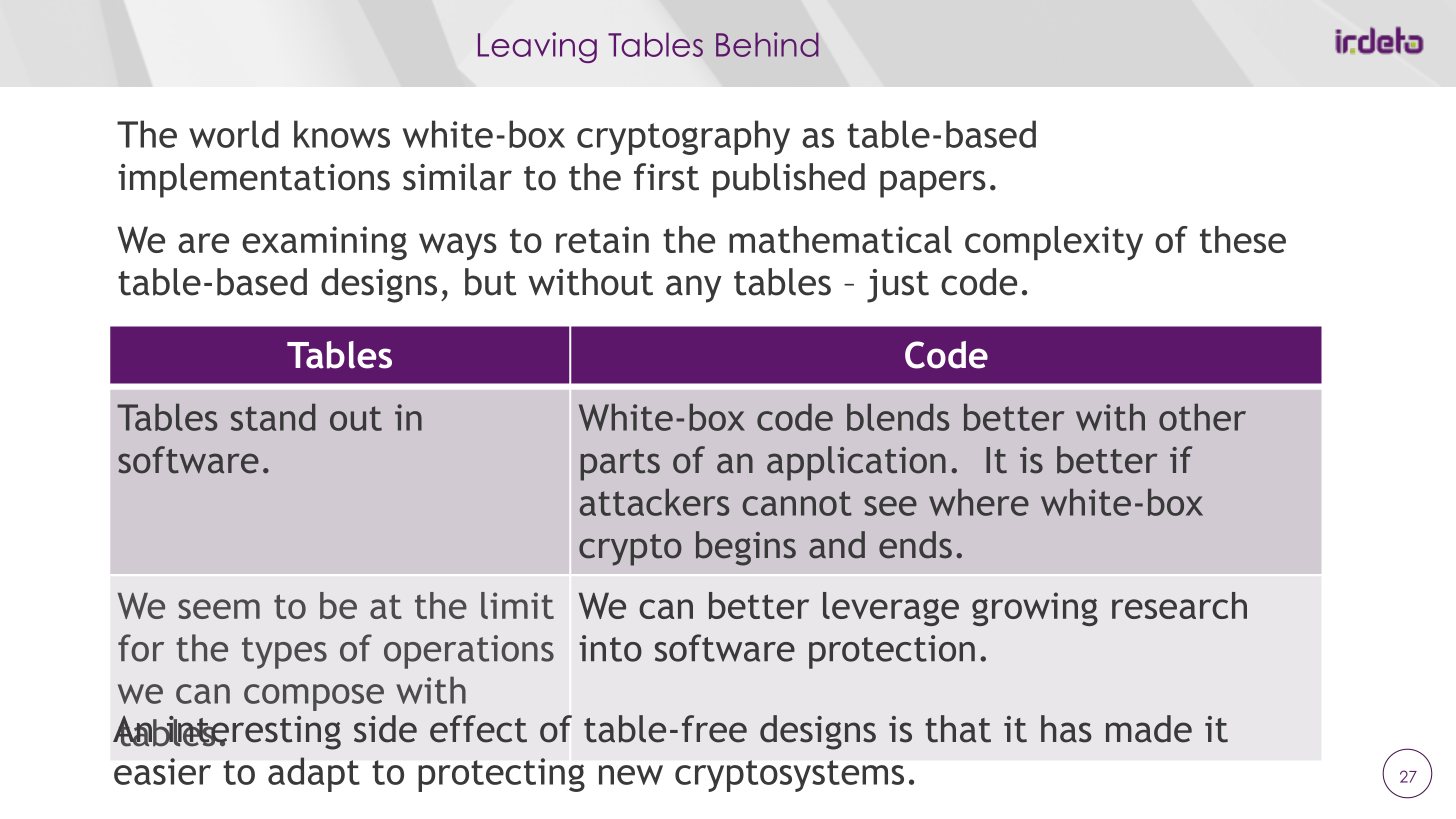  Describe the element at coordinates (979, 502) in the document. I see `where` at that location.
